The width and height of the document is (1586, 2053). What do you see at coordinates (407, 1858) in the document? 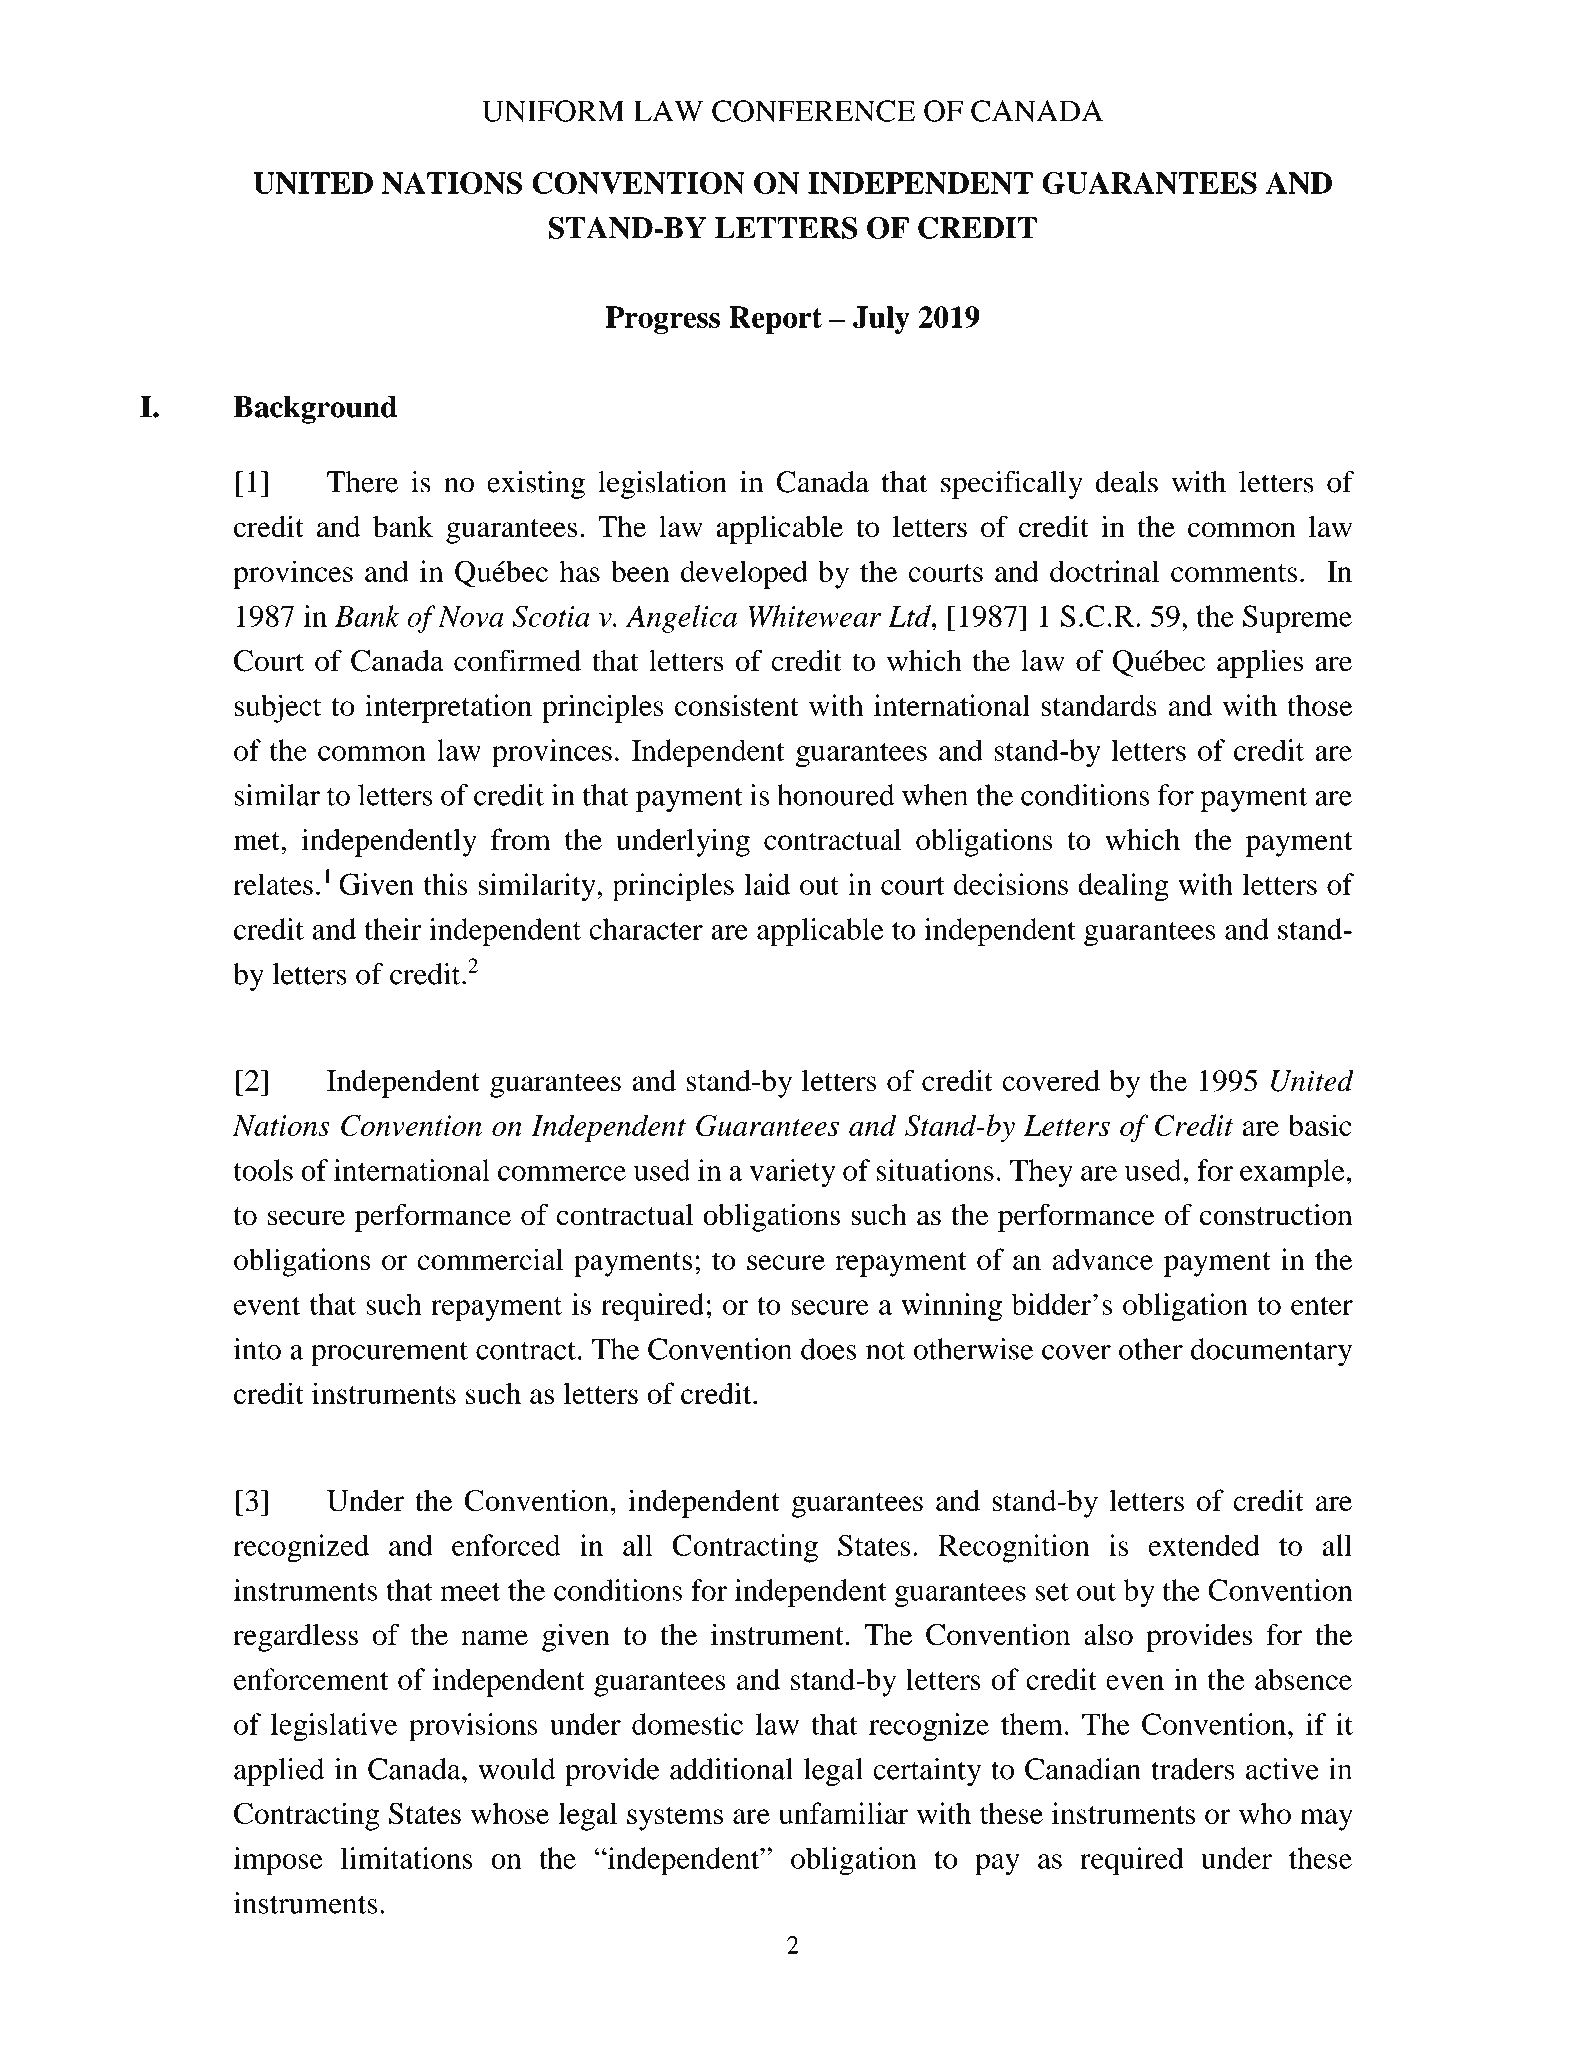
I see `limitations` at bounding box center [407, 1858].
